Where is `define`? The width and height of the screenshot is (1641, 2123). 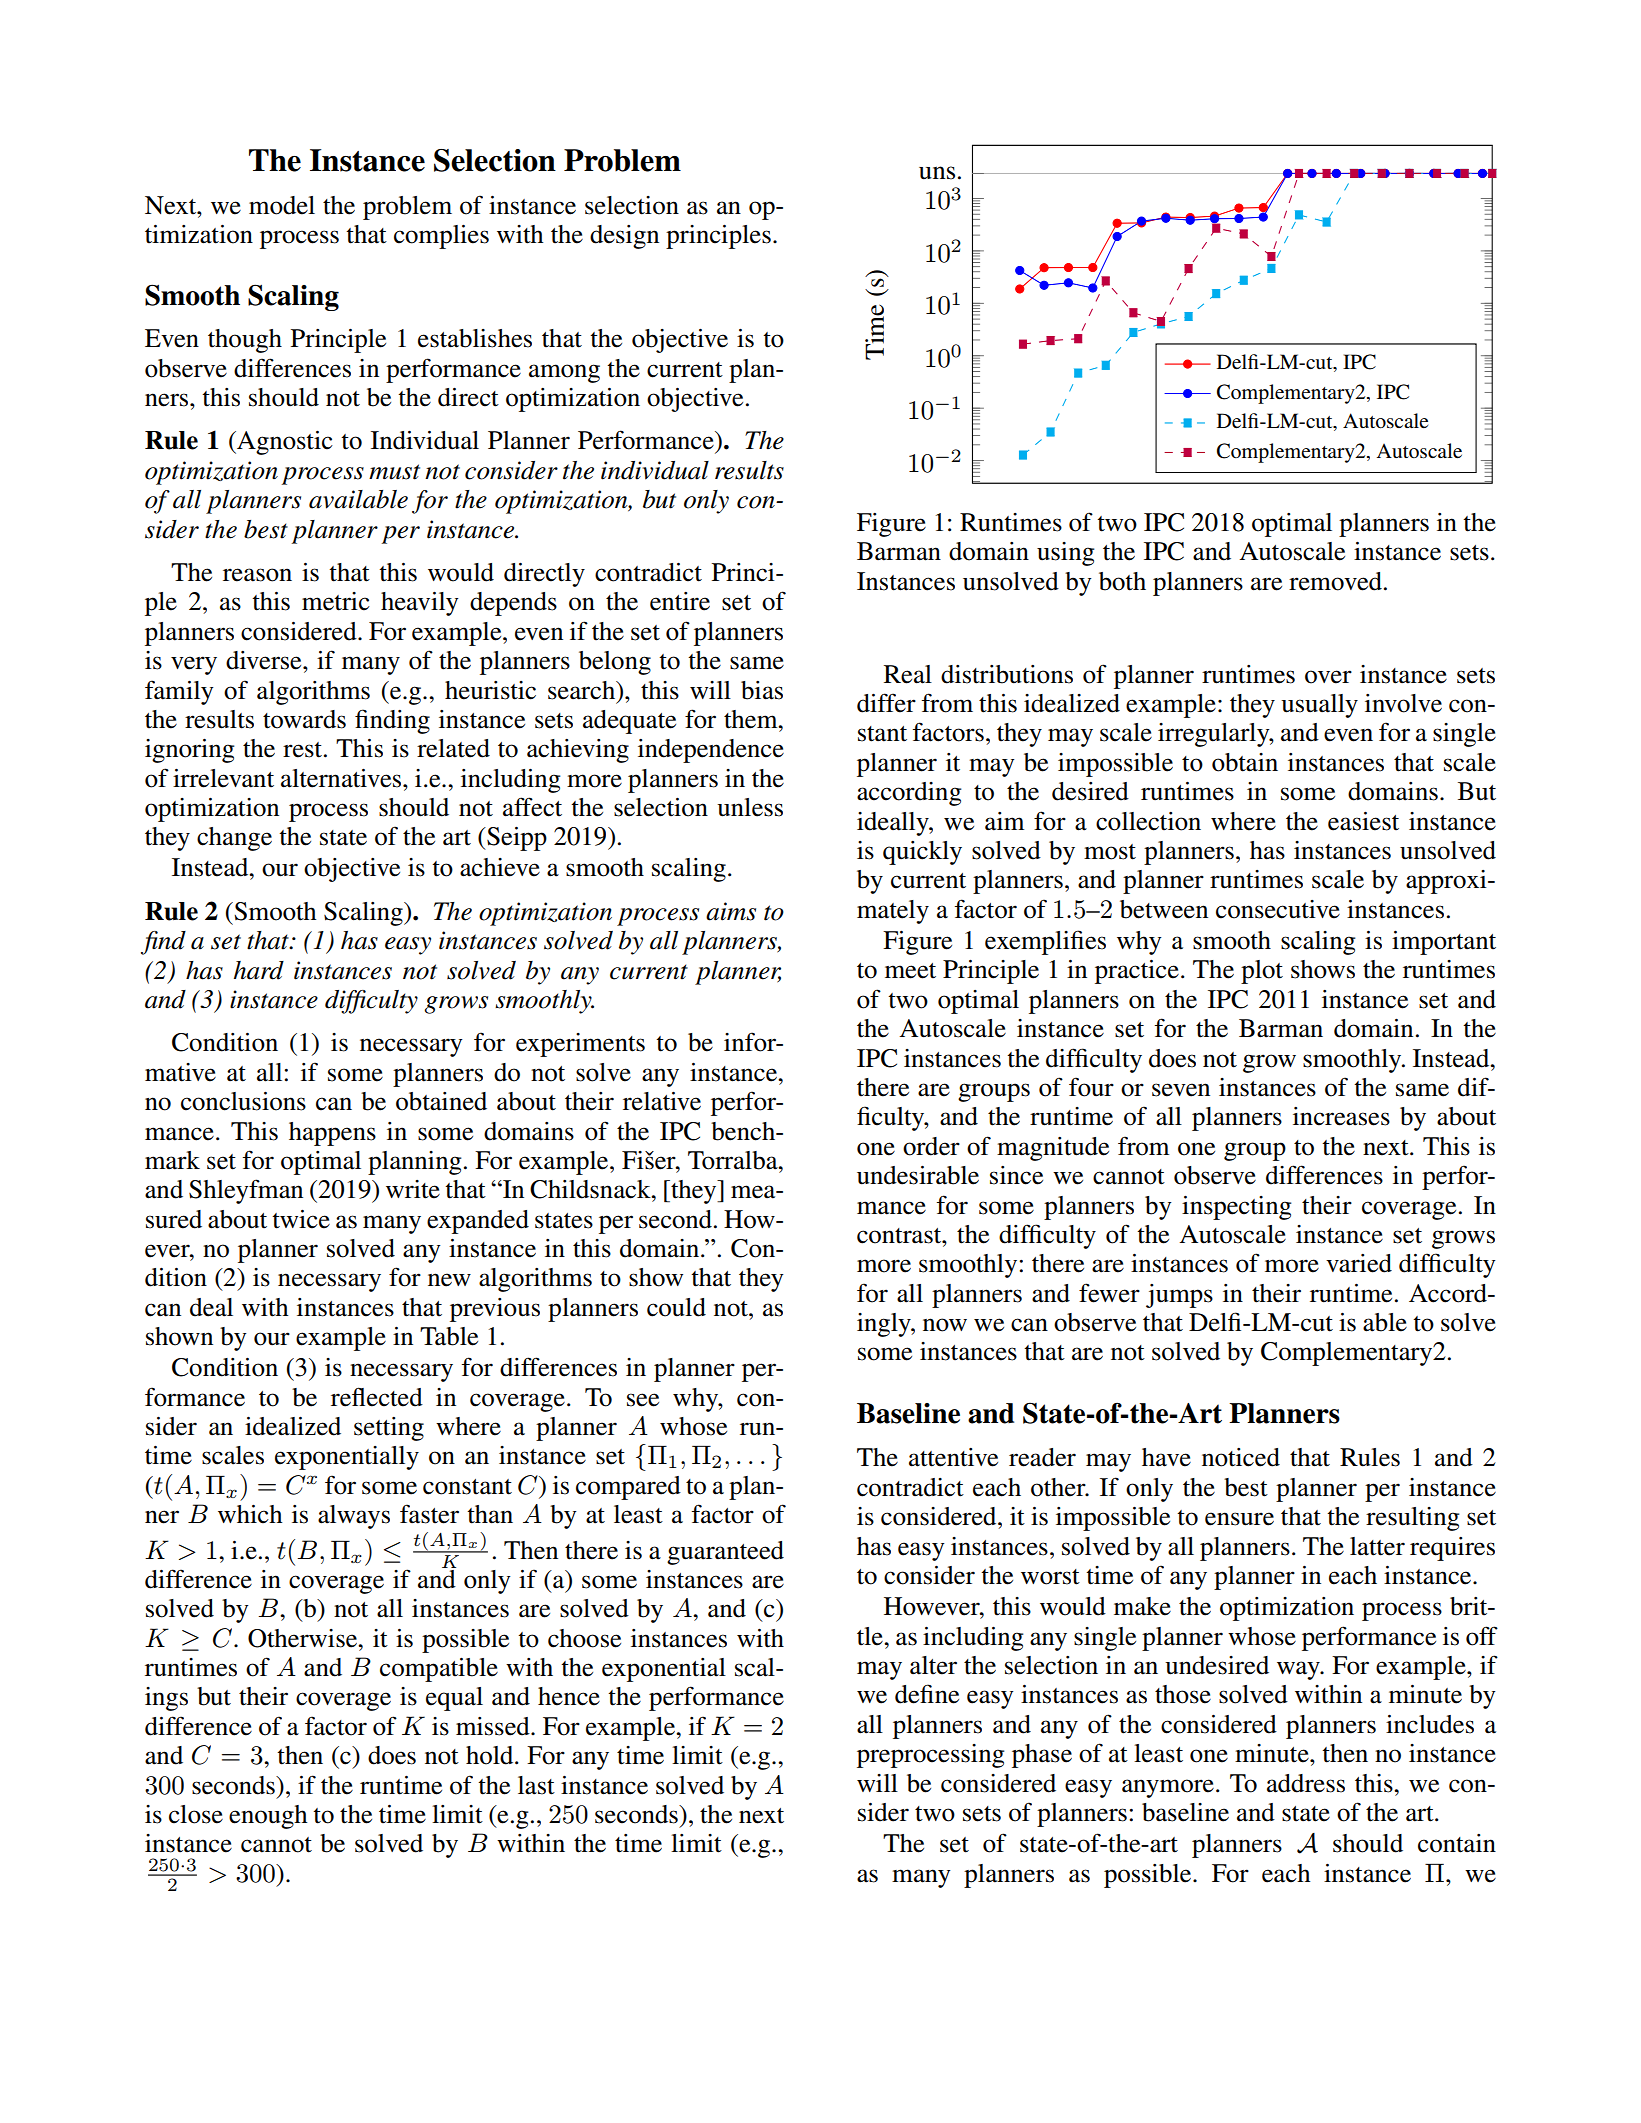
define is located at coordinates (927, 1694).
